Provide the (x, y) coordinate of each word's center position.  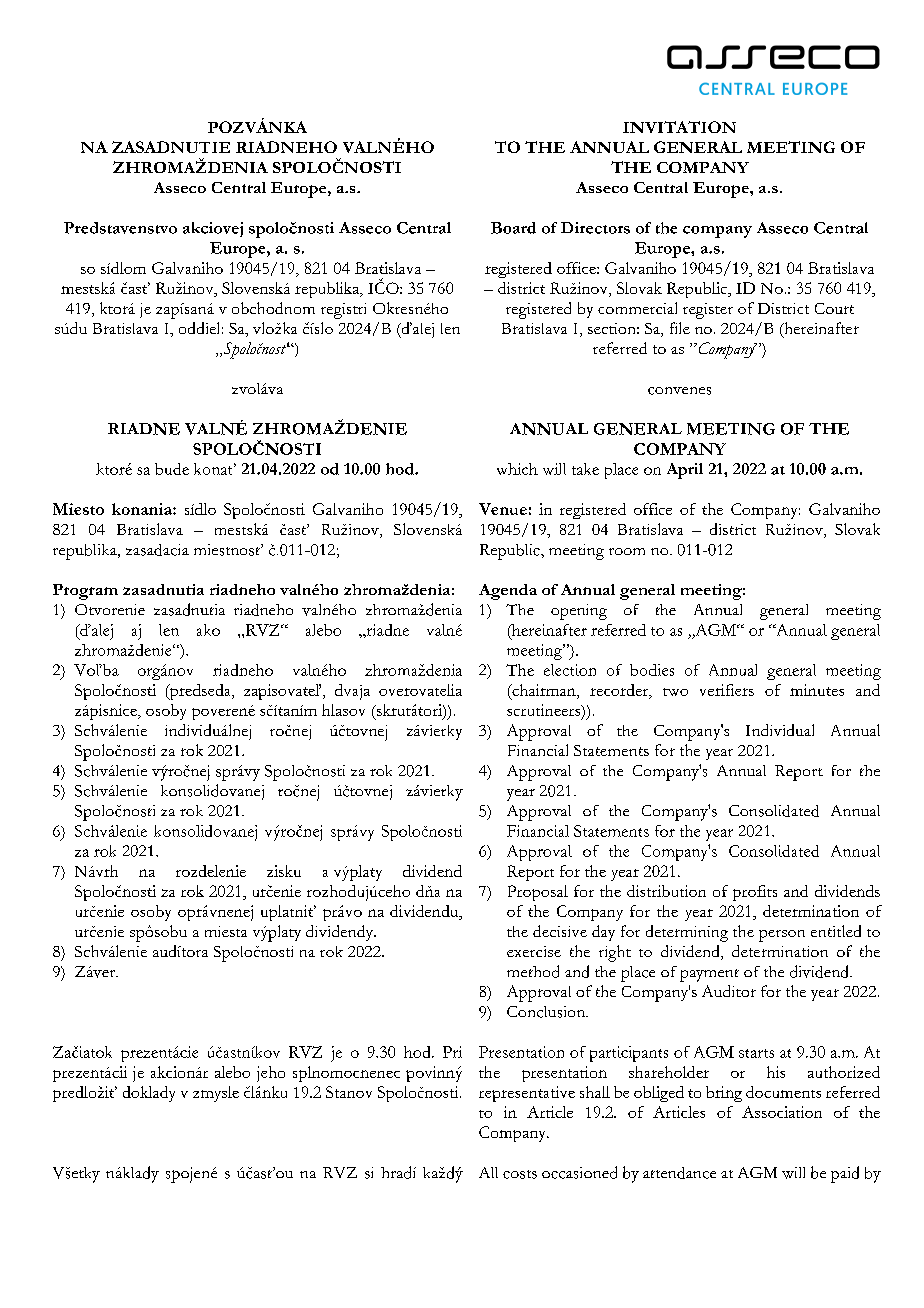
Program (85, 592)
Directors (595, 228)
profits (755, 893)
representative (527, 1094)
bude (172, 469)
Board (513, 228)
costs (520, 1174)
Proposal (538, 893)
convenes (679, 391)
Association (782, 1112)
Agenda (508, 592)
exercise (534, 951)
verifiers (727, 690)
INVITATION (679, 127)
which (517, 469)
